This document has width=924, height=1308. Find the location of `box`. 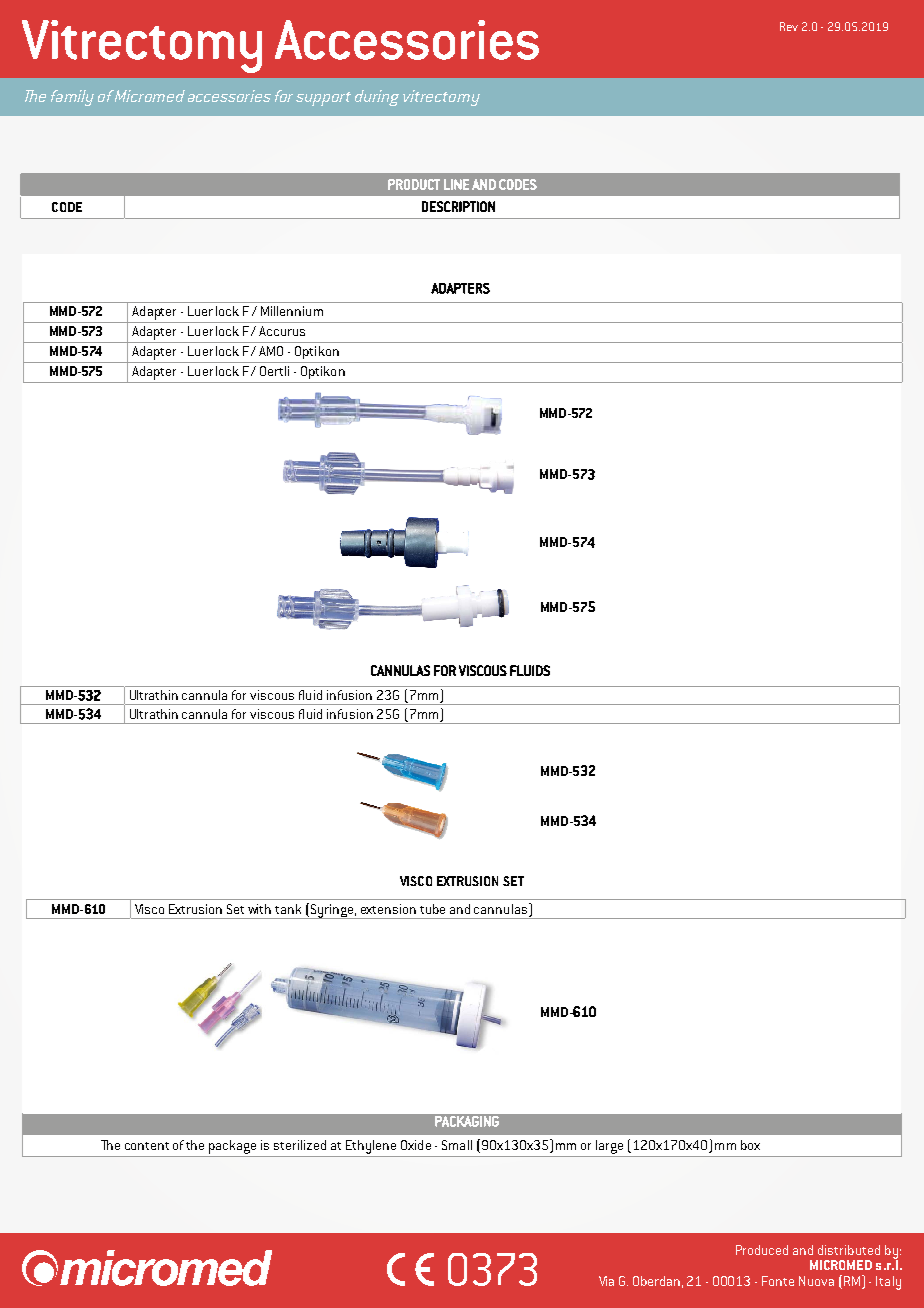

box is located at coordinates (750, 1145).
